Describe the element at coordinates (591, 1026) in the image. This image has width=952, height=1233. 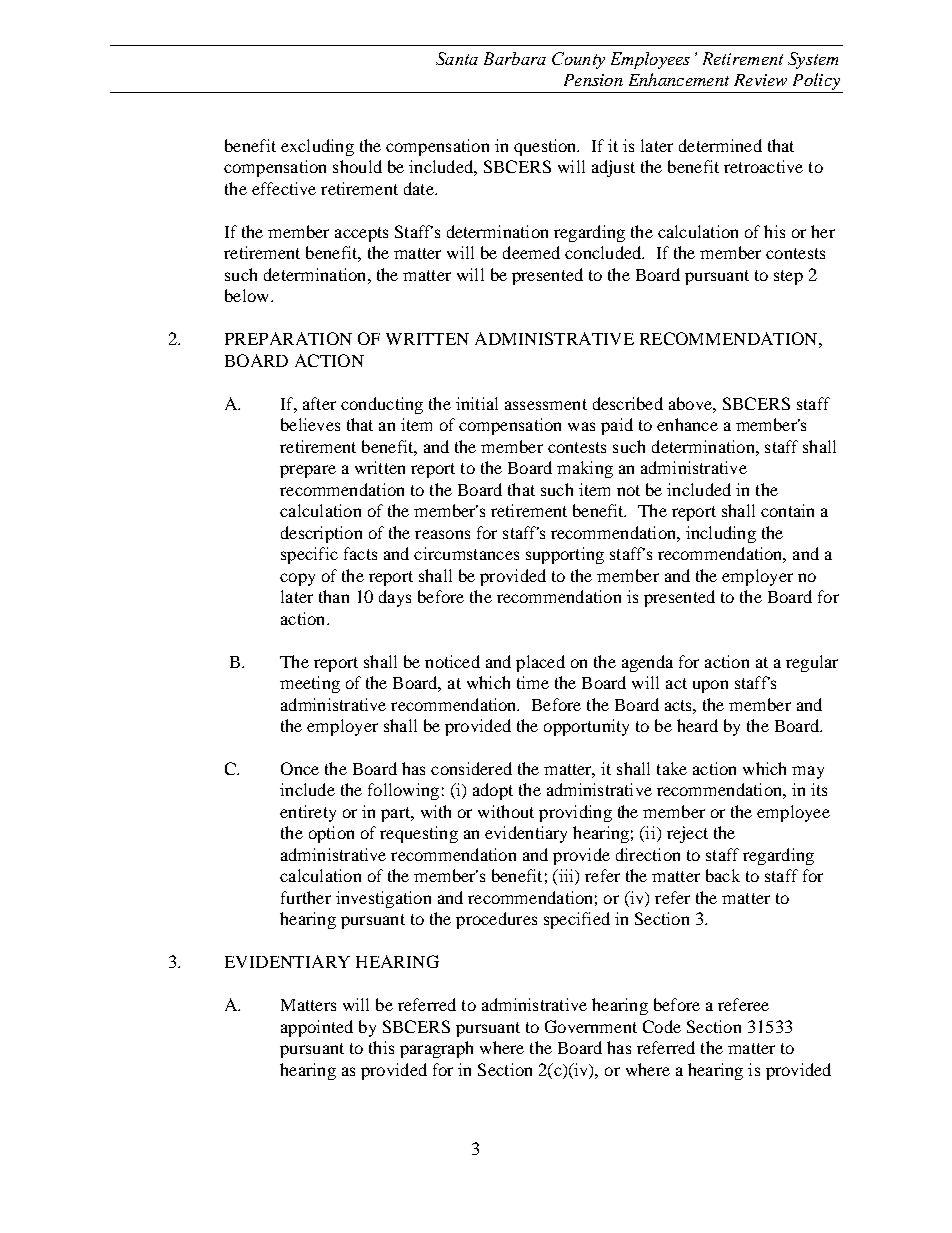
I see `Government` at that location.
